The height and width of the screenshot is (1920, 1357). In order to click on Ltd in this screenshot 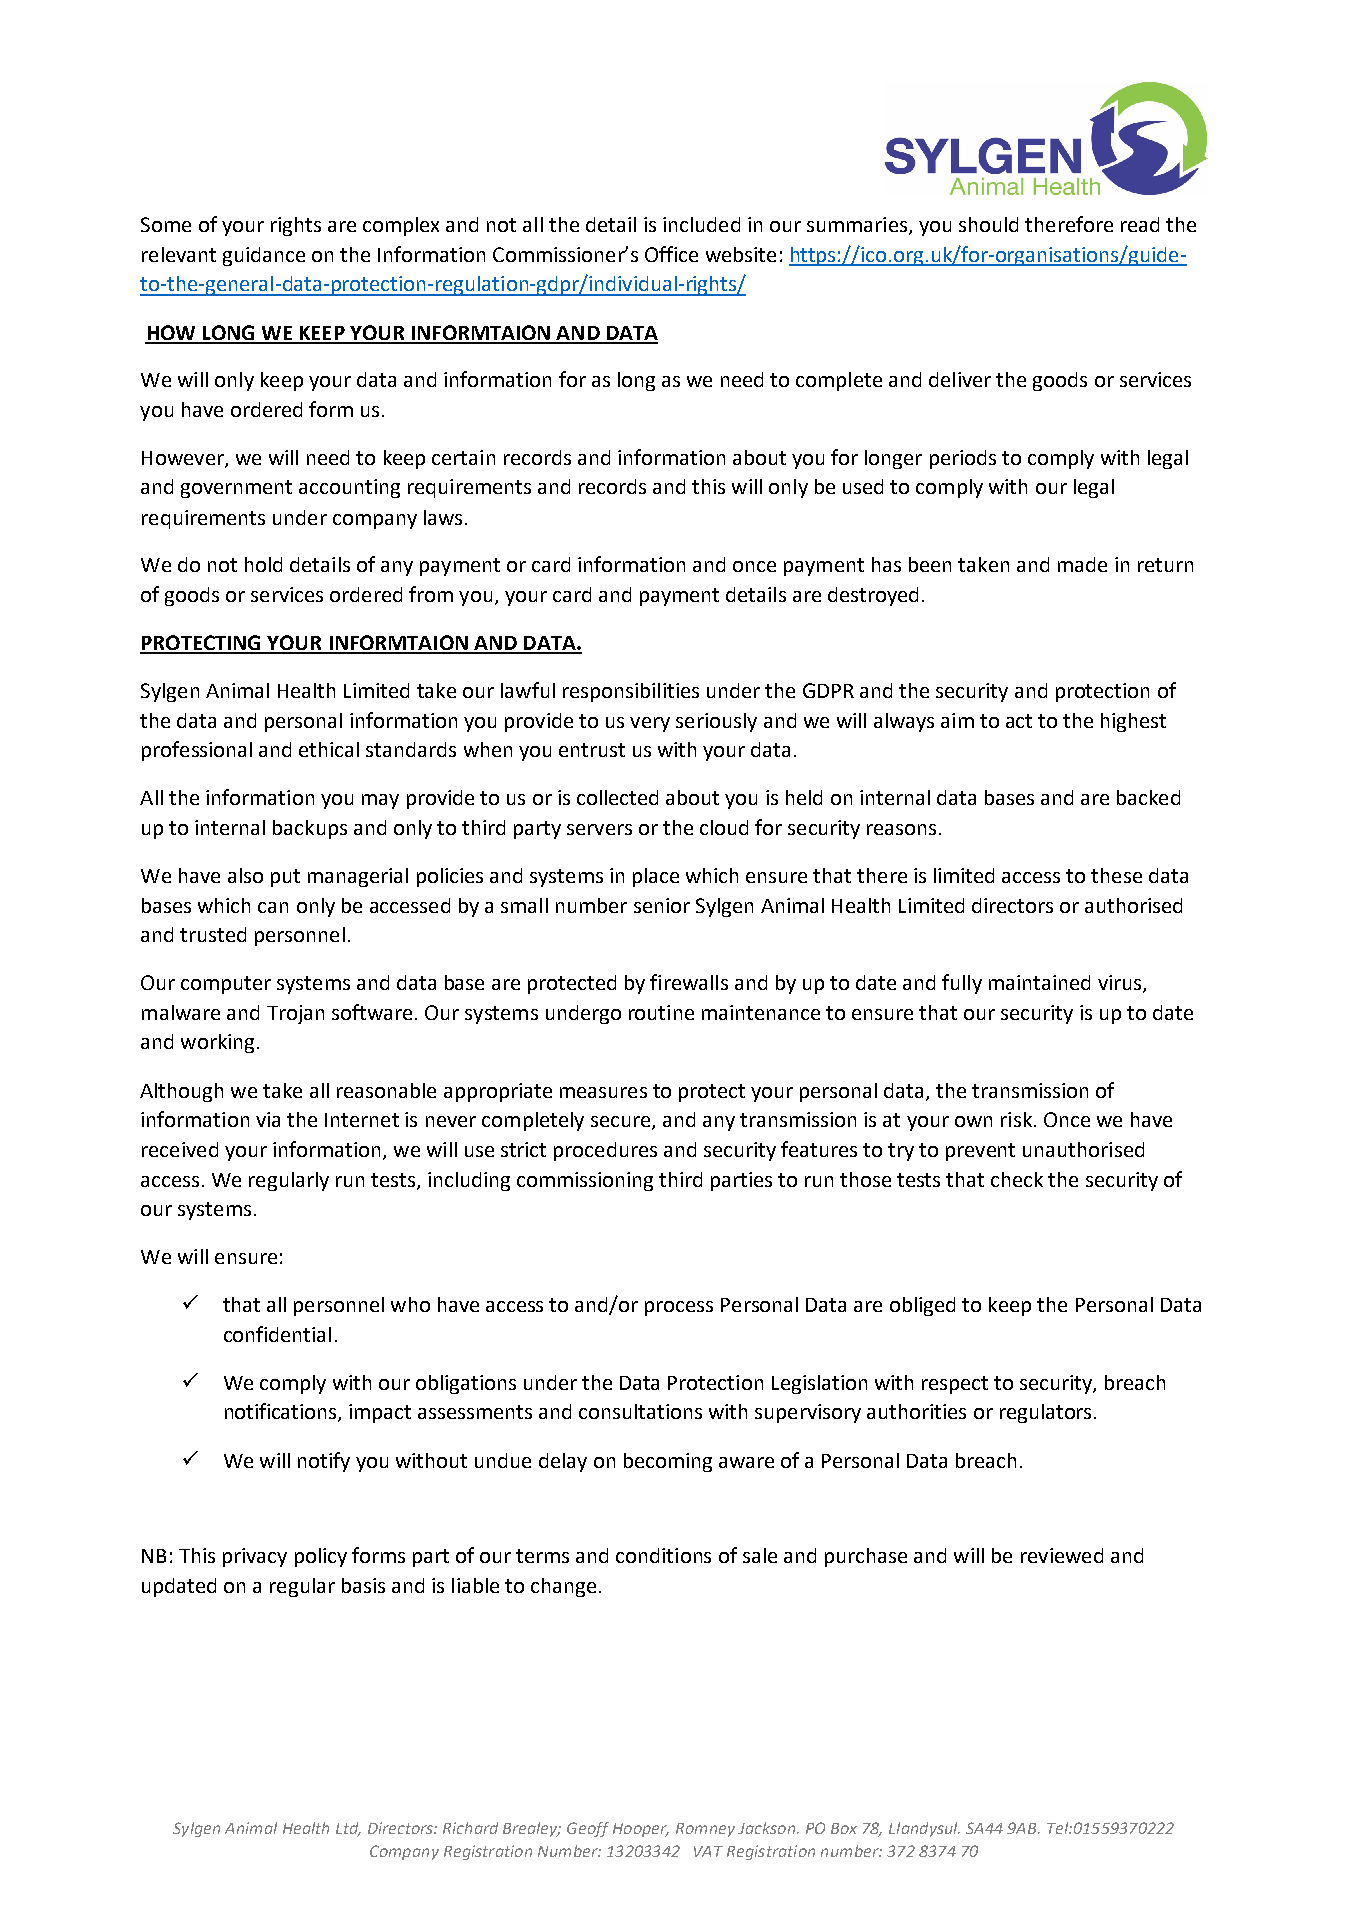, I will do `click(348, 1829)`.
